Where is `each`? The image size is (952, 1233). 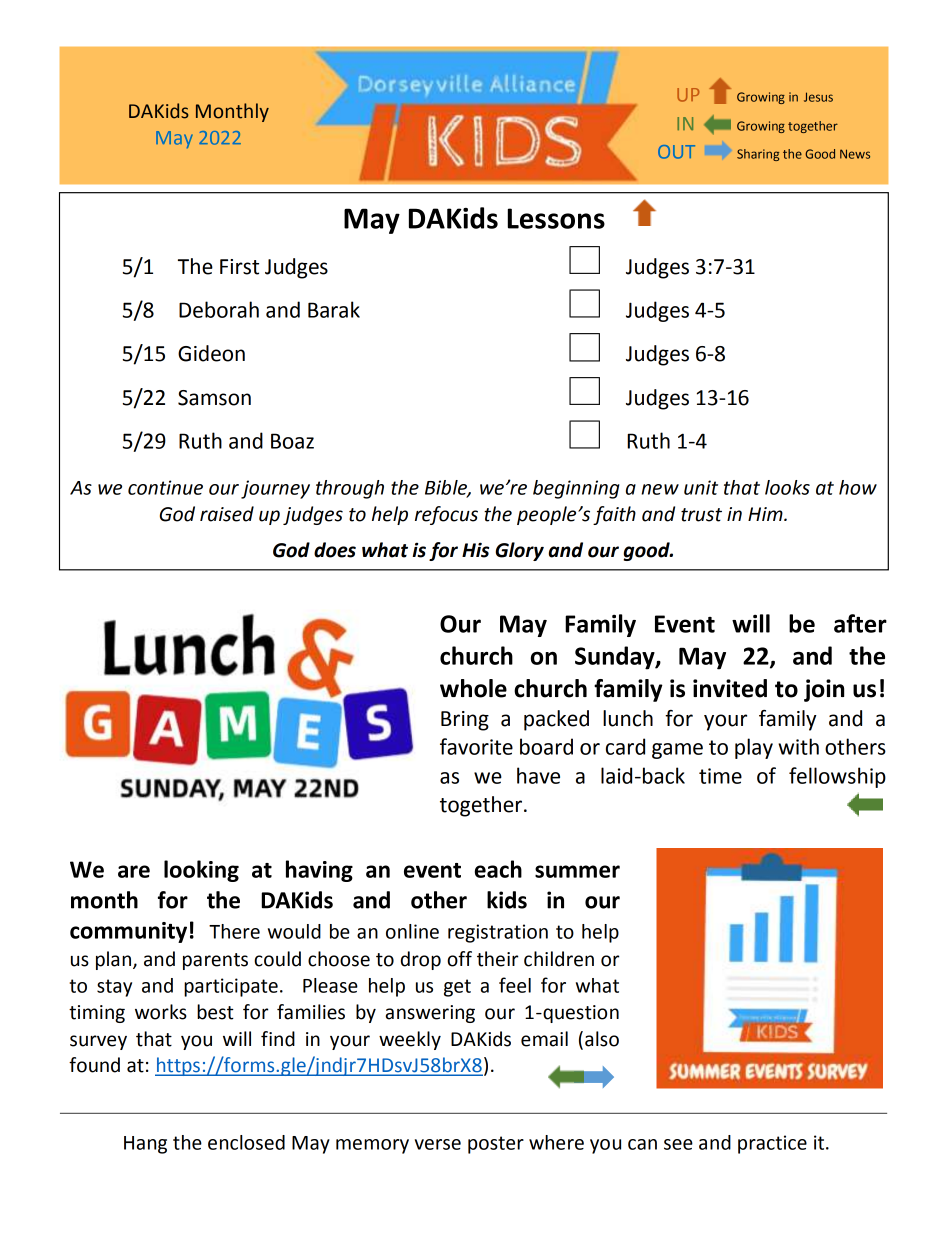 each is located at coordinates (498, 869).
